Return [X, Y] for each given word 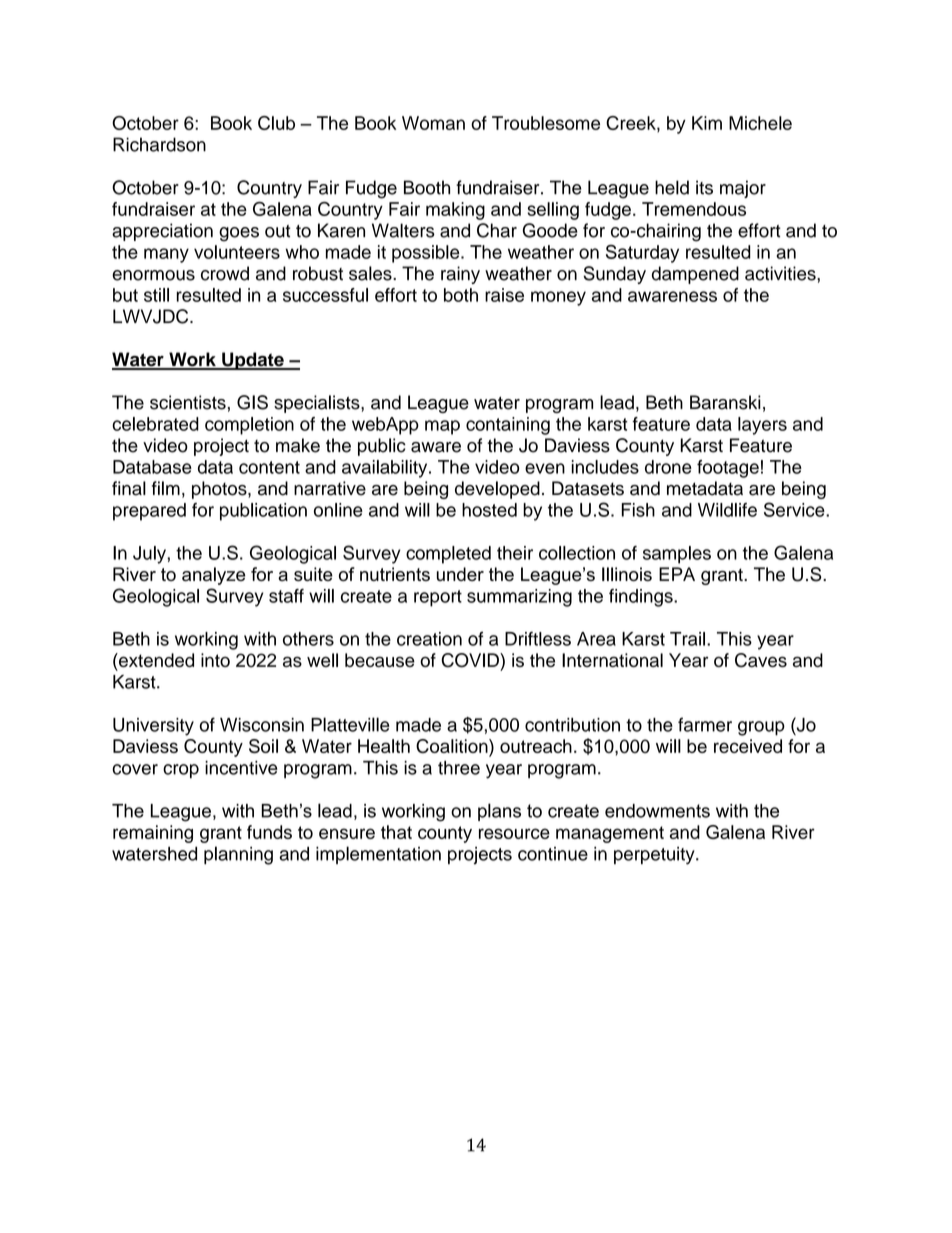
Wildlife [727, 510]
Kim [707, 123]
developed [497, 490]
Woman [433, 123]
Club [276, 123]
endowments [657, 811]
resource [514, 833]
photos [220, 490]
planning [238, 855]
